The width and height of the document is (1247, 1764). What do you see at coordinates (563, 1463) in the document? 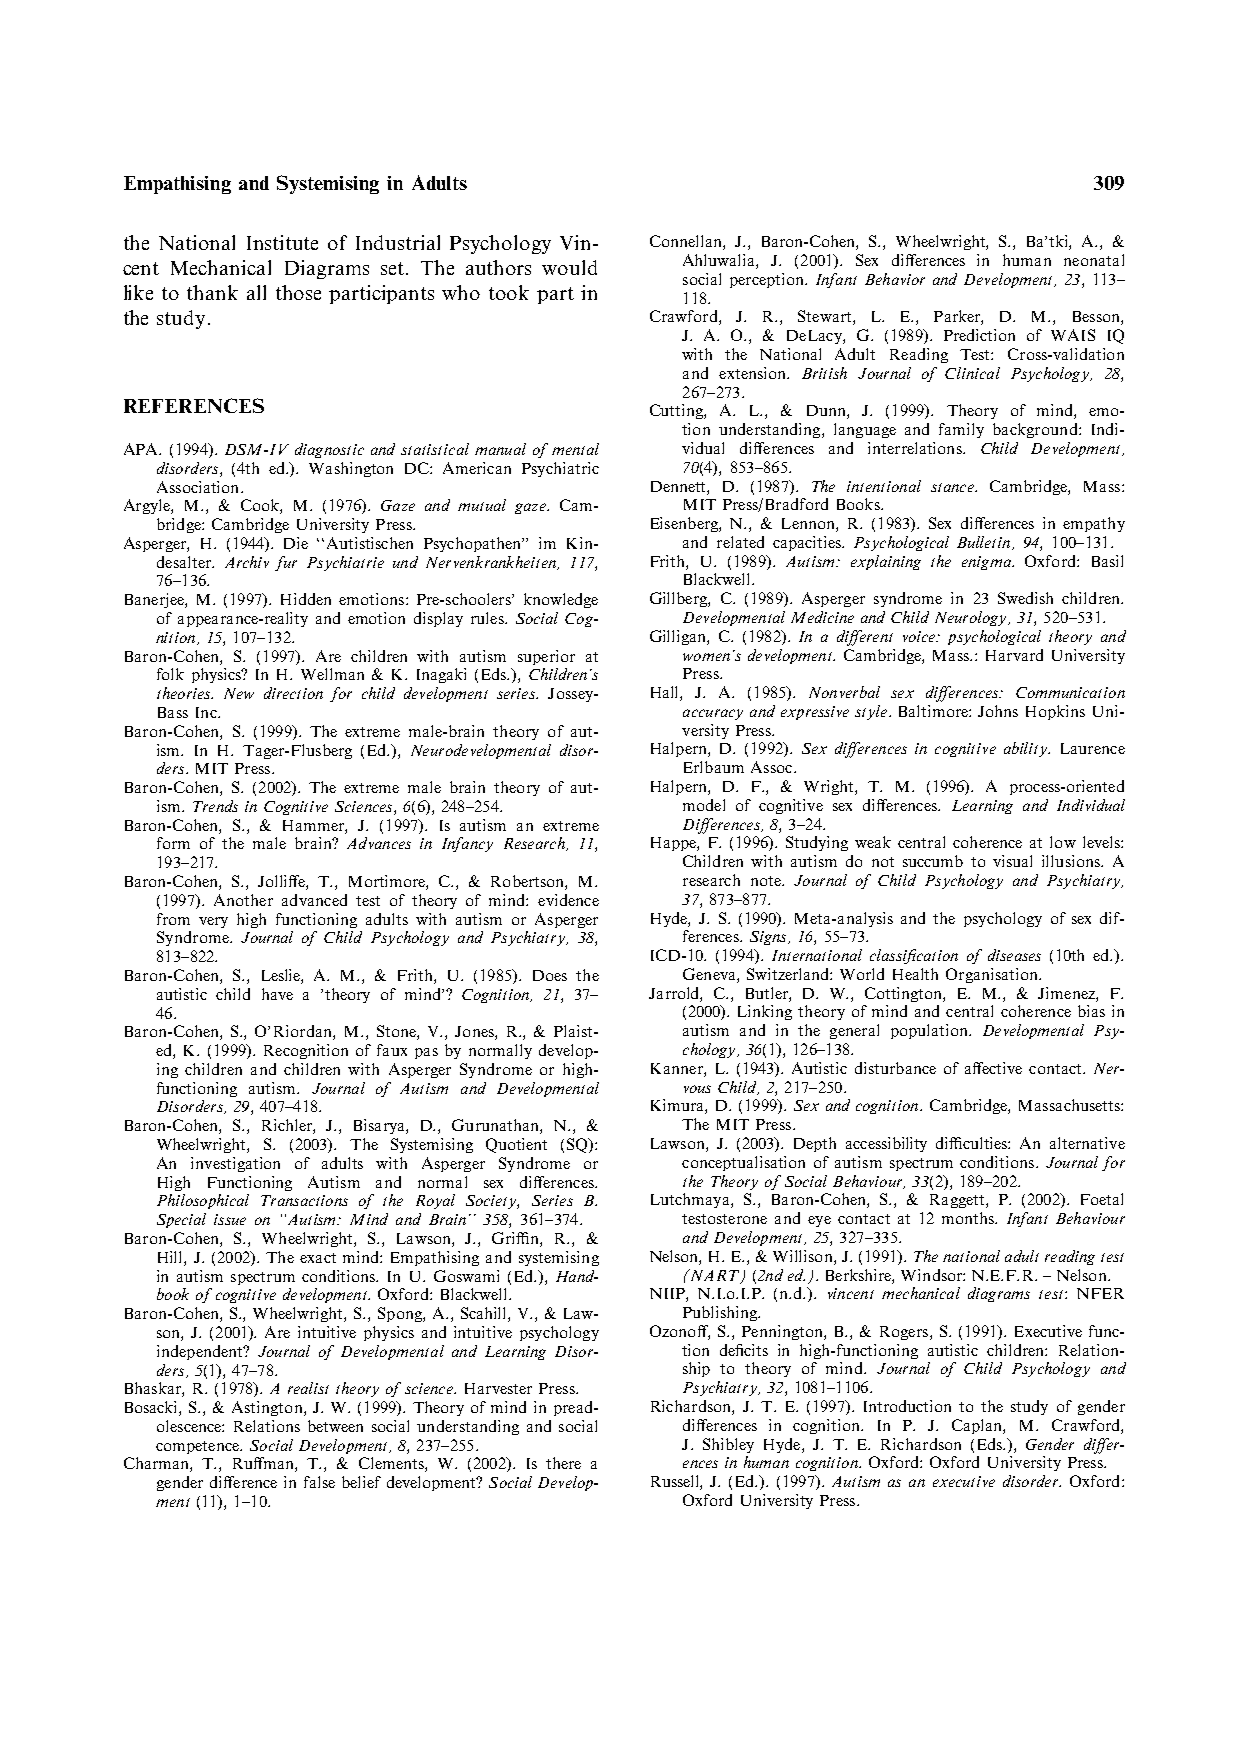
I see `there` at bounding box center [563, 1463].
